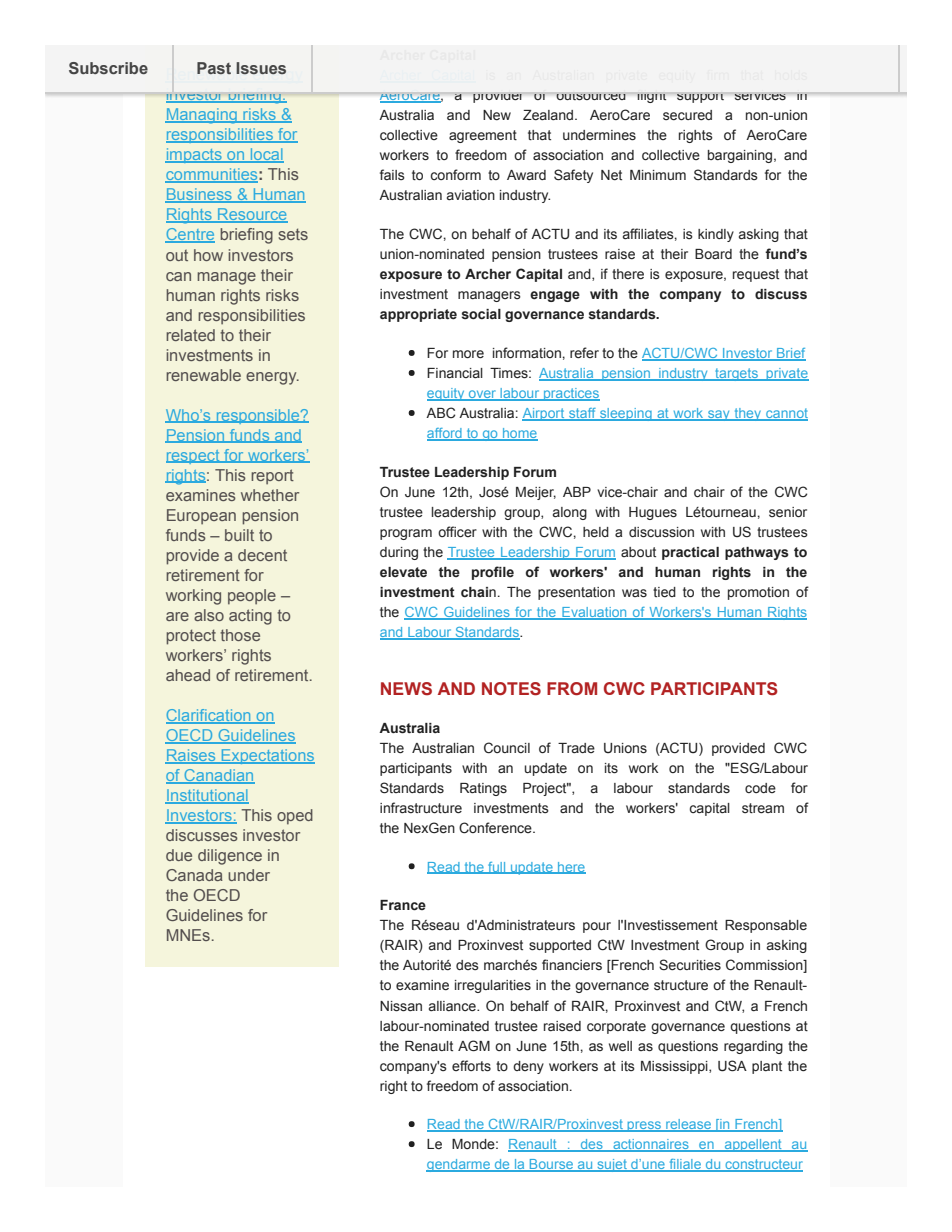  I want to click on tied, so click(664, 592).
